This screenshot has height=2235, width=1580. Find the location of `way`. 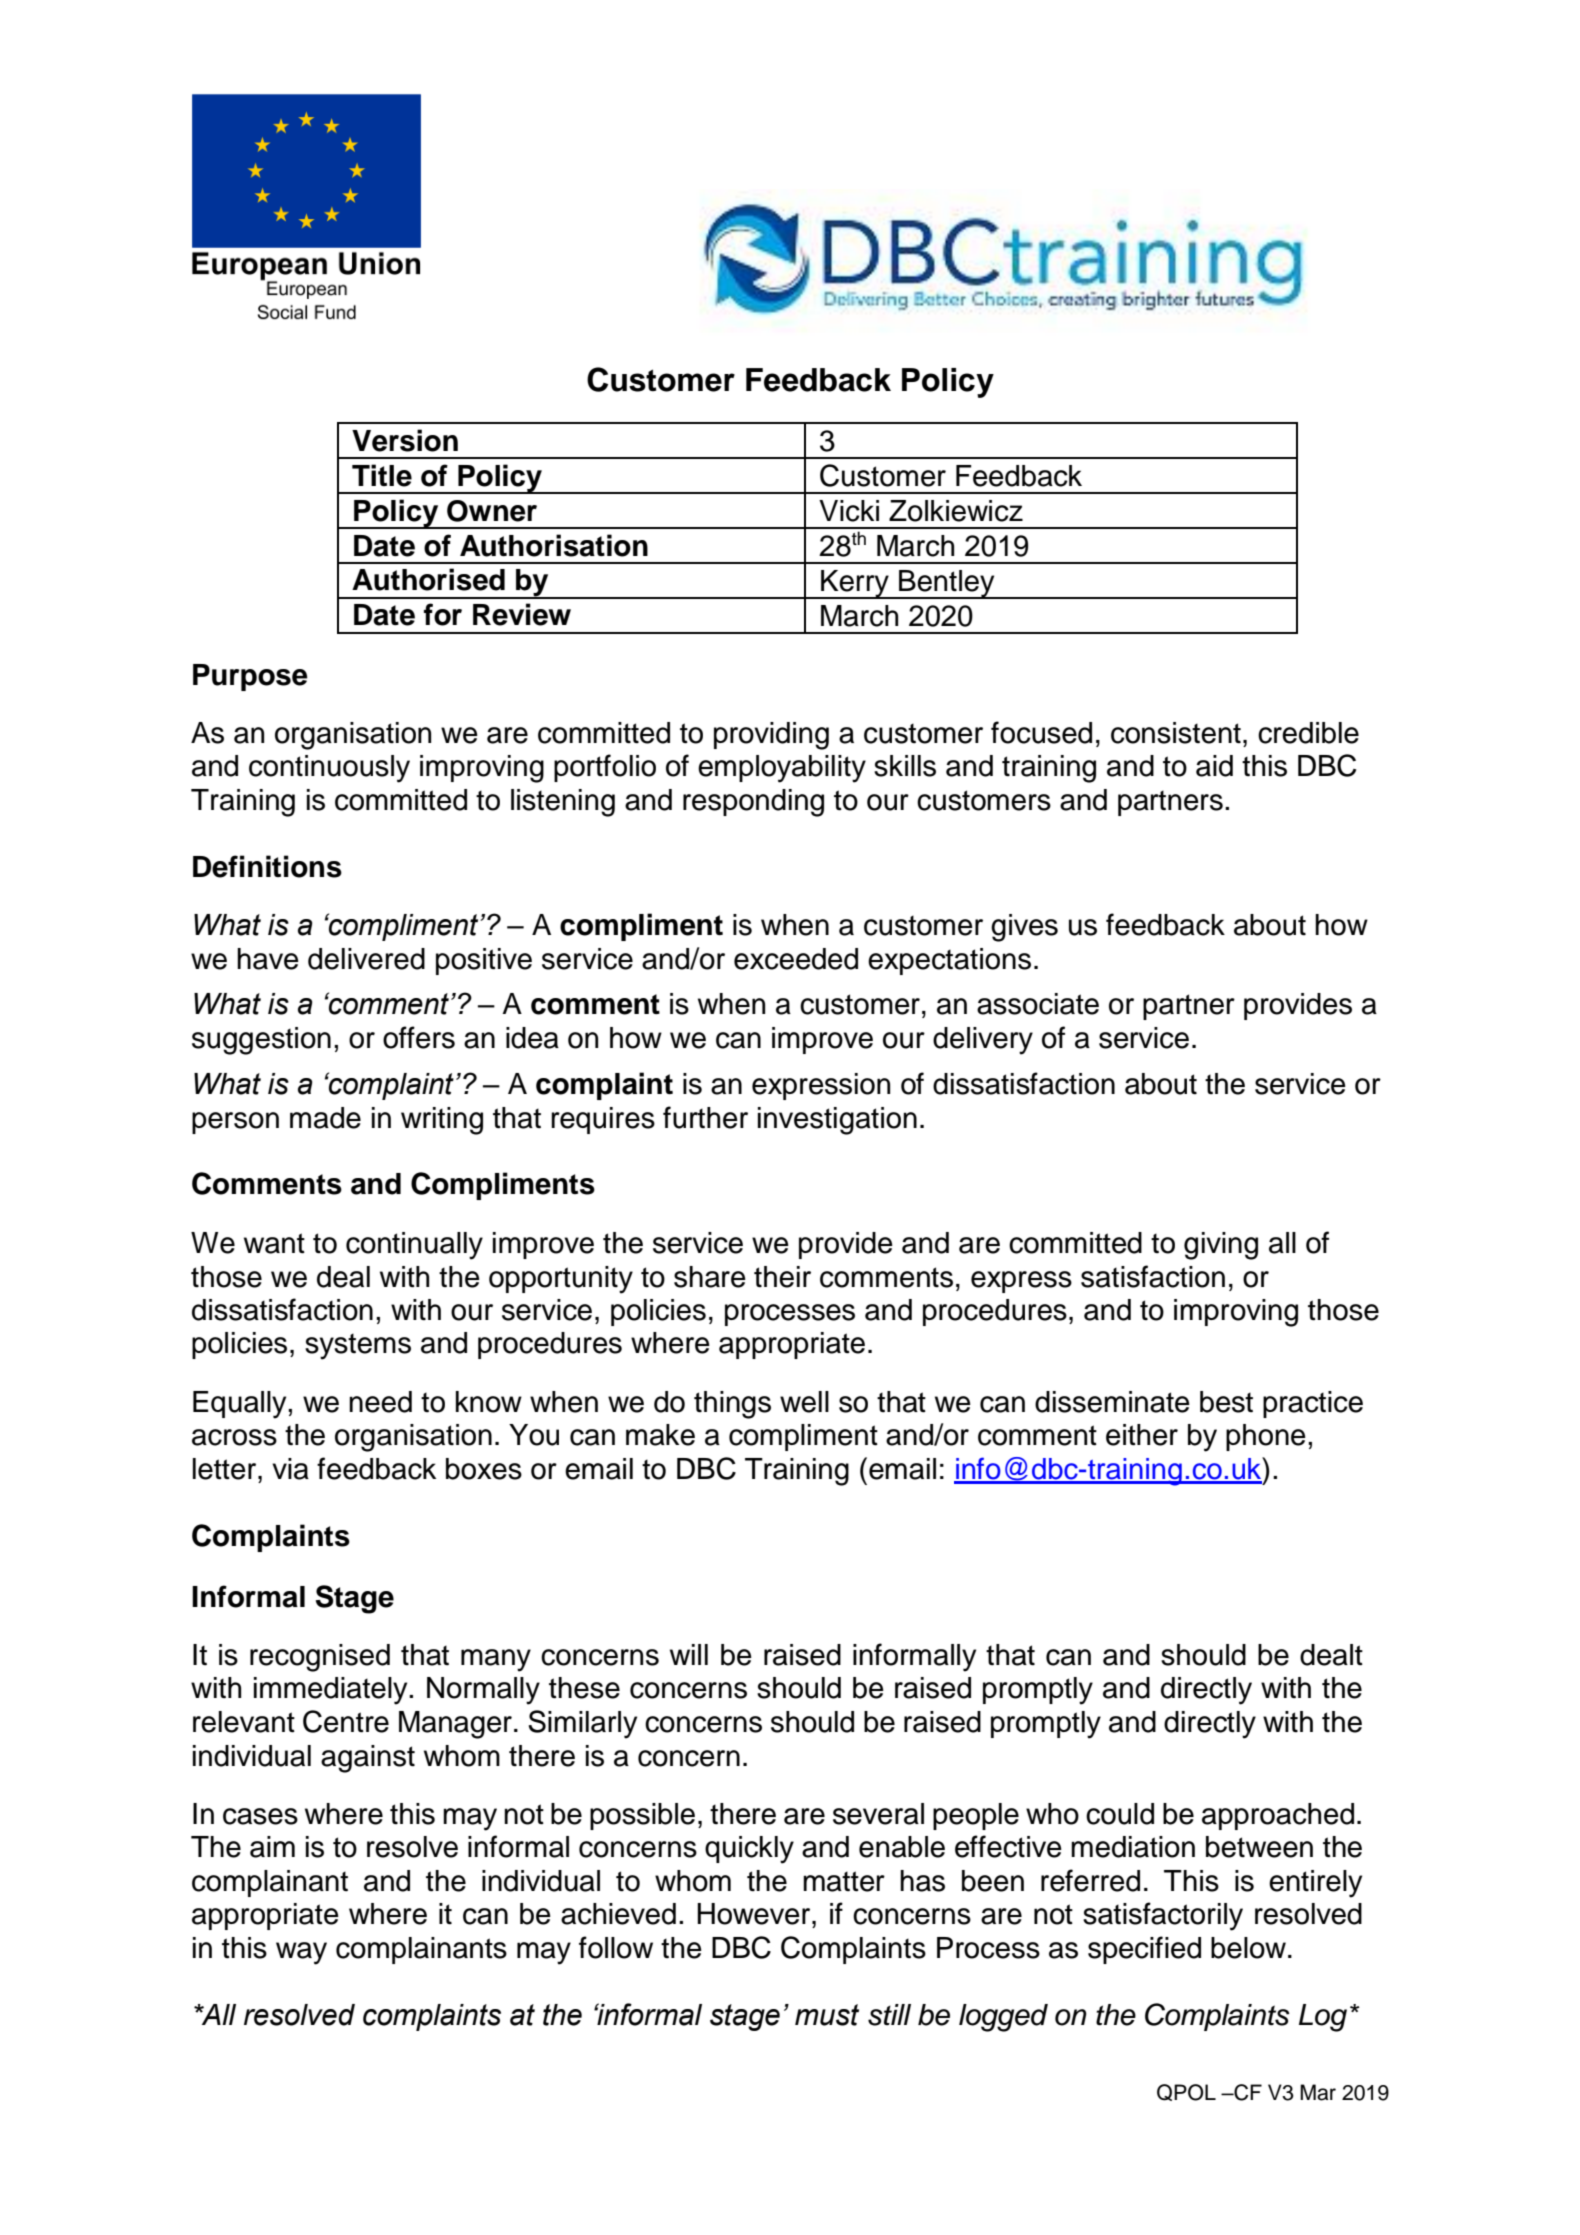

way is located at coordinates (301, 1953).
